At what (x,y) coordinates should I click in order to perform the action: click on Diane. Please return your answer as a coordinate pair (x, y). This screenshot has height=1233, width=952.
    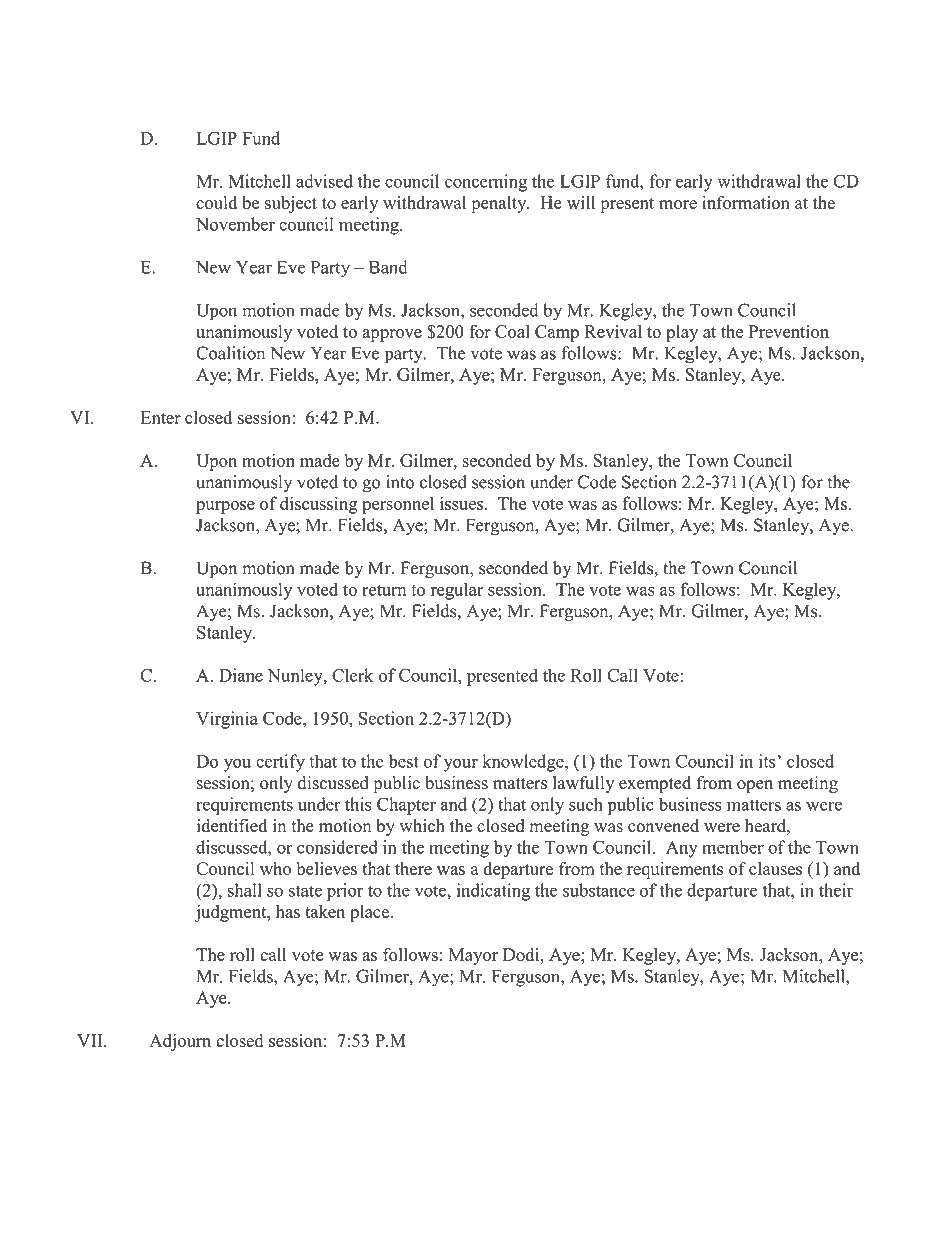
    Looking at the image, I should click on (241, 675).
